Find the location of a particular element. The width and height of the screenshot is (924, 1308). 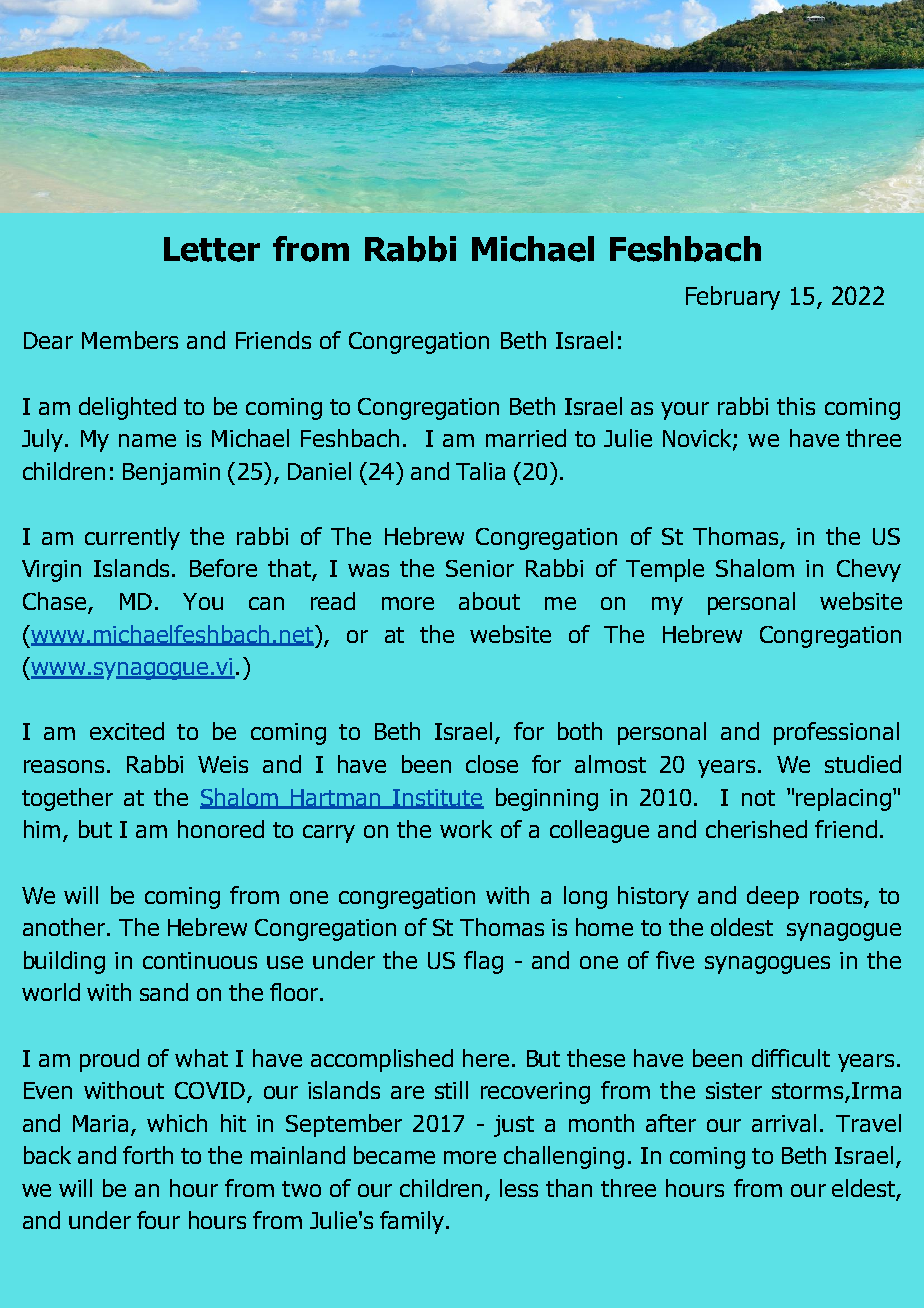

less is located at coordinates (519, 1188).
